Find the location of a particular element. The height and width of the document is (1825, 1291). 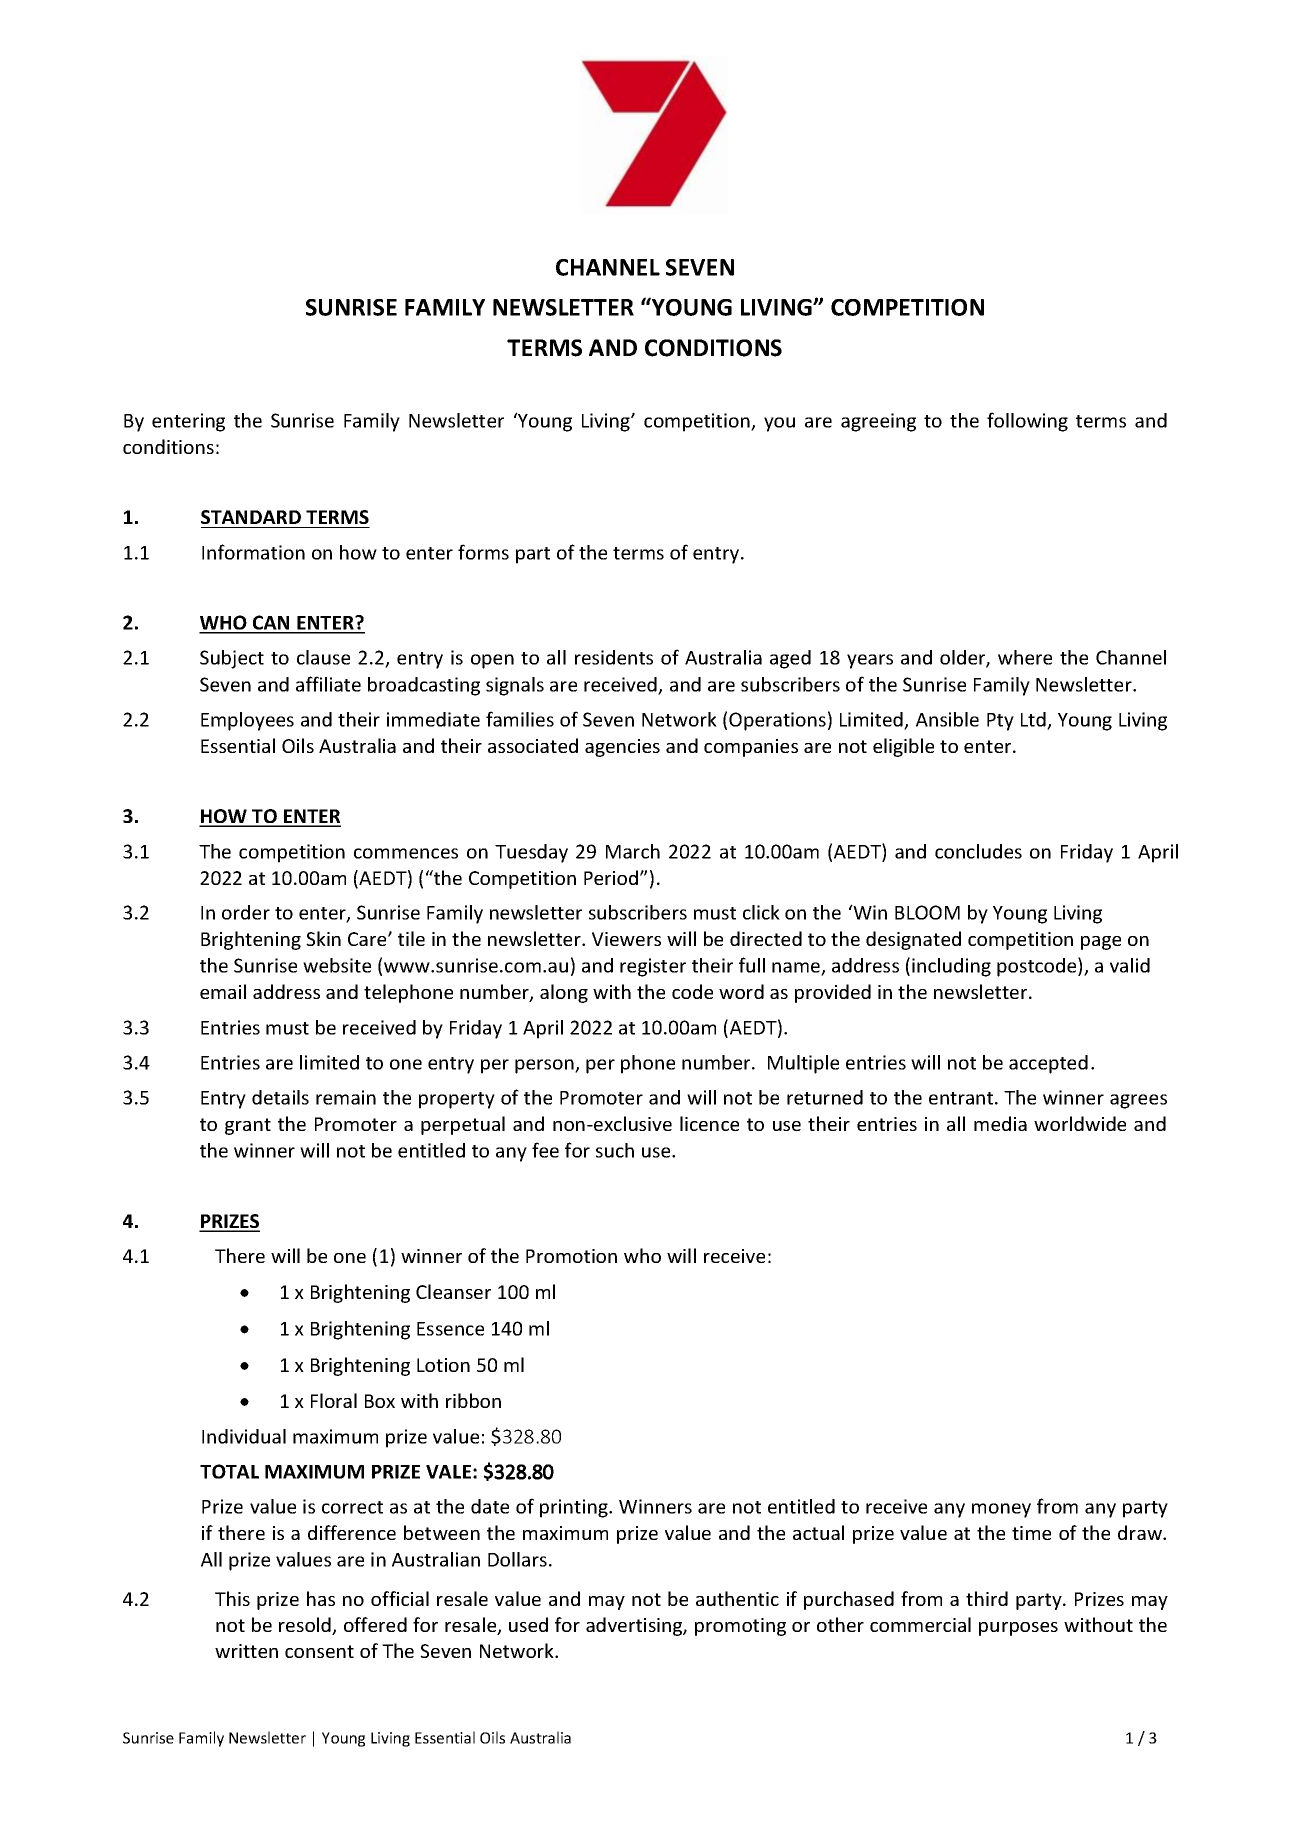

STANDARD is located at coordinates (251, 517).
